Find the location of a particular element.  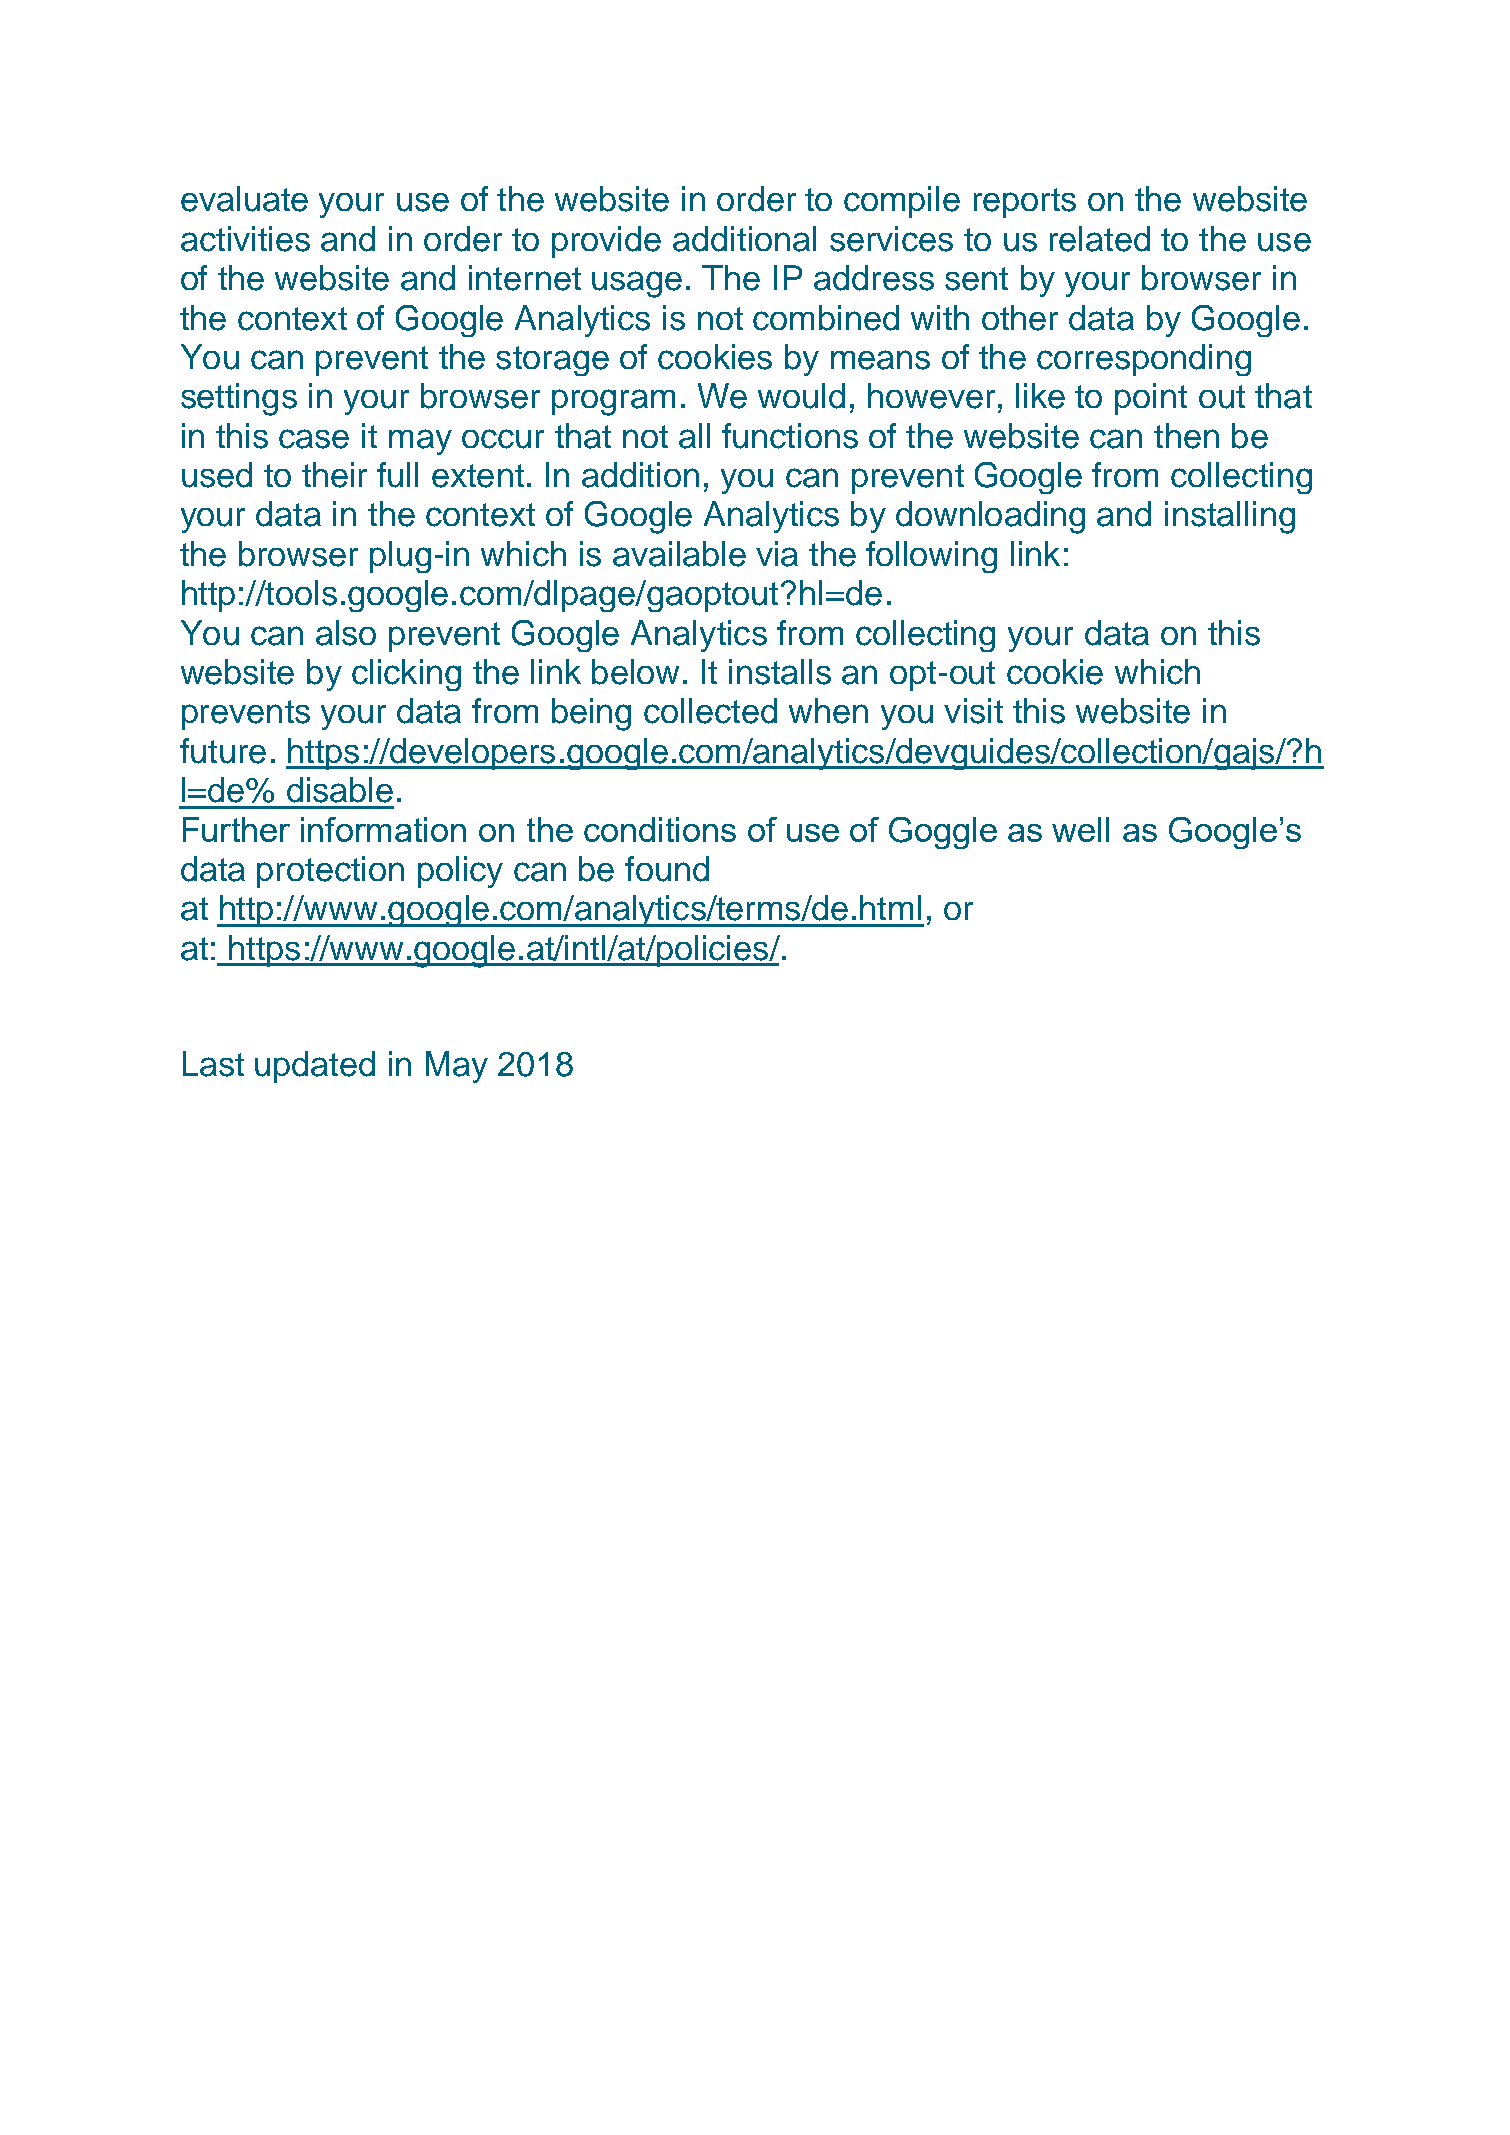

updated is located at coordinates (315, 1067).
